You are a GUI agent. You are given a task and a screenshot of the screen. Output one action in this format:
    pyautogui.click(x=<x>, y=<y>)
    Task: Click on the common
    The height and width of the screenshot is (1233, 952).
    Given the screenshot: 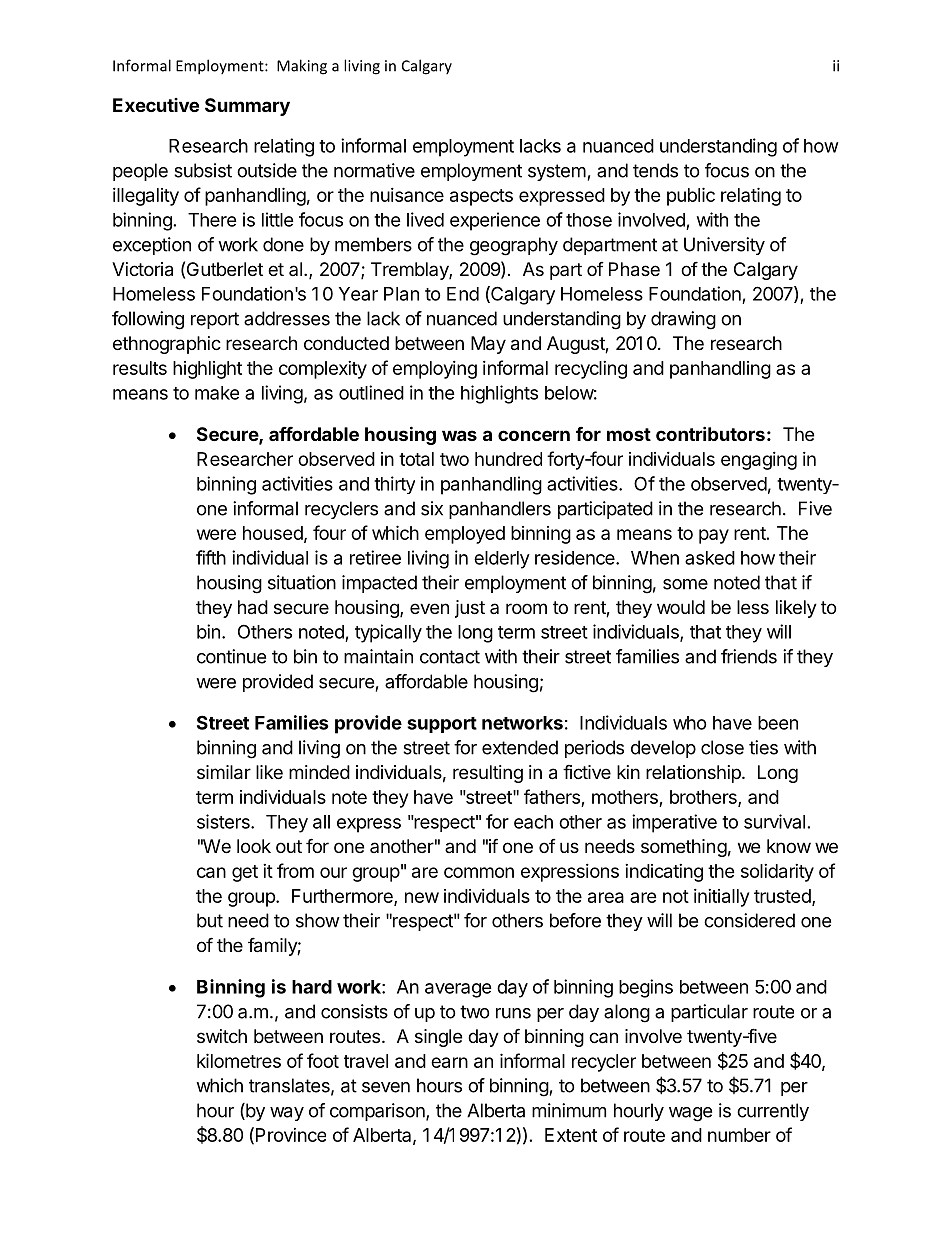 What is the action you would take?
    pyautogui.click(x=479, y=872)
